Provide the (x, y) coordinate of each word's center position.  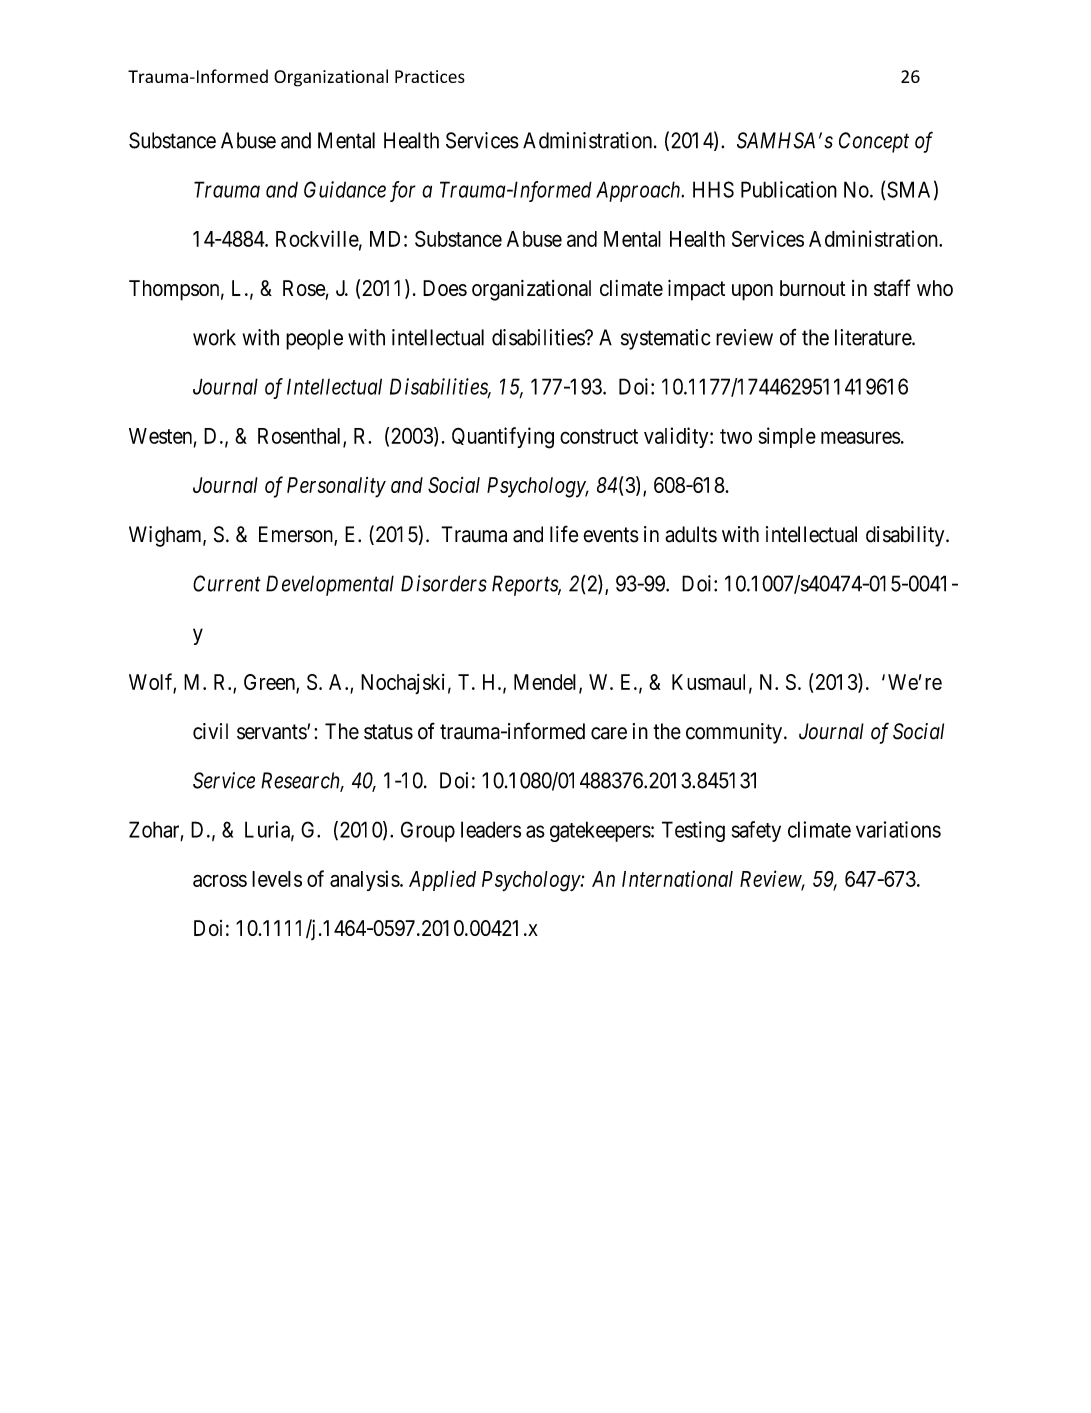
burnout (813, 288)
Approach (639, 191)
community (735, 733)
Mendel (547, 683)
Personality (336, 487)
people (314, 339)
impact (696, 290)
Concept (874, 142)
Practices (430, 76)
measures (861, 437)
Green (270, 683)
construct (599, 436)
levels (277, 879)
